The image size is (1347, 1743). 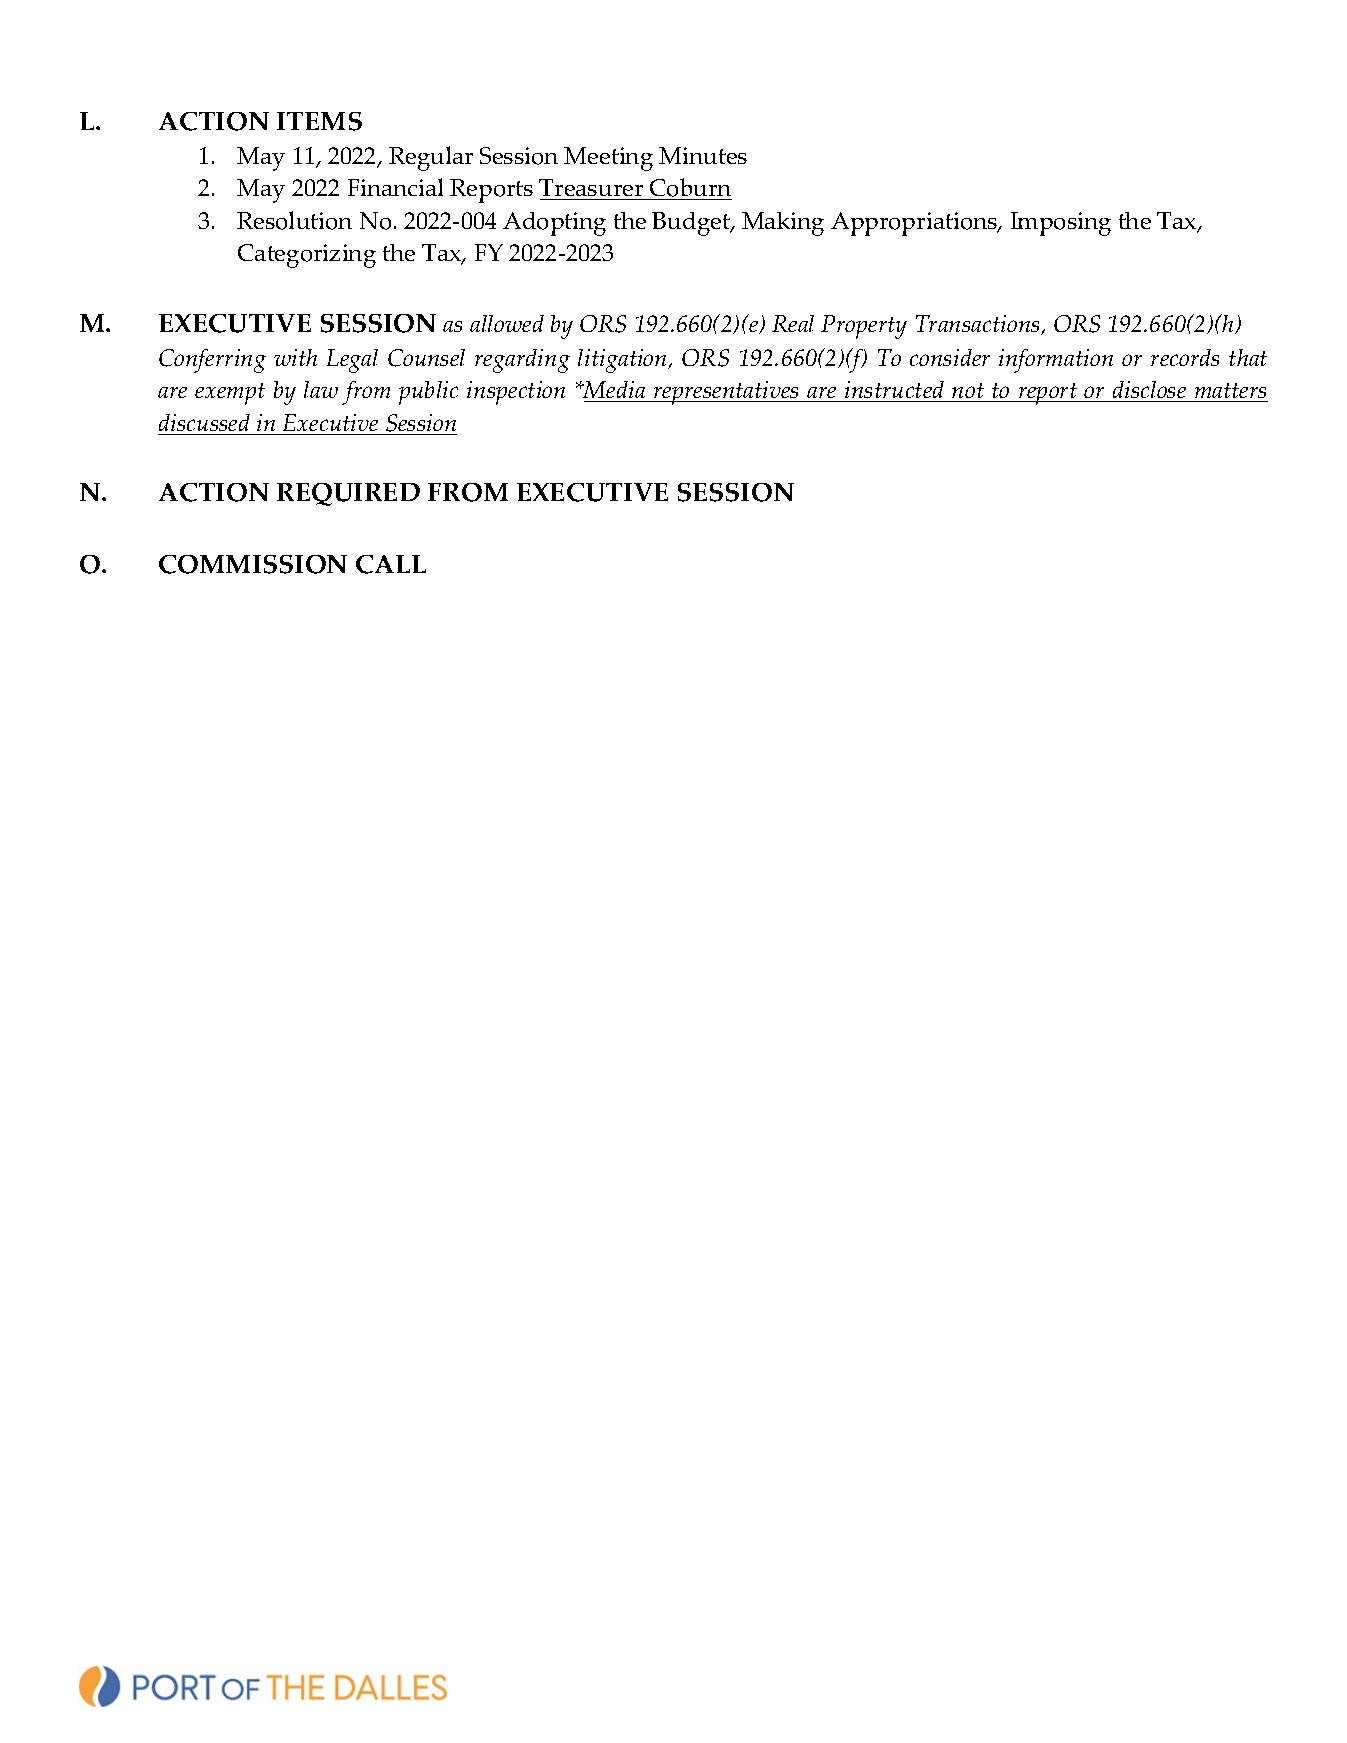 I want to click on law, so click(x=321, y=389).
